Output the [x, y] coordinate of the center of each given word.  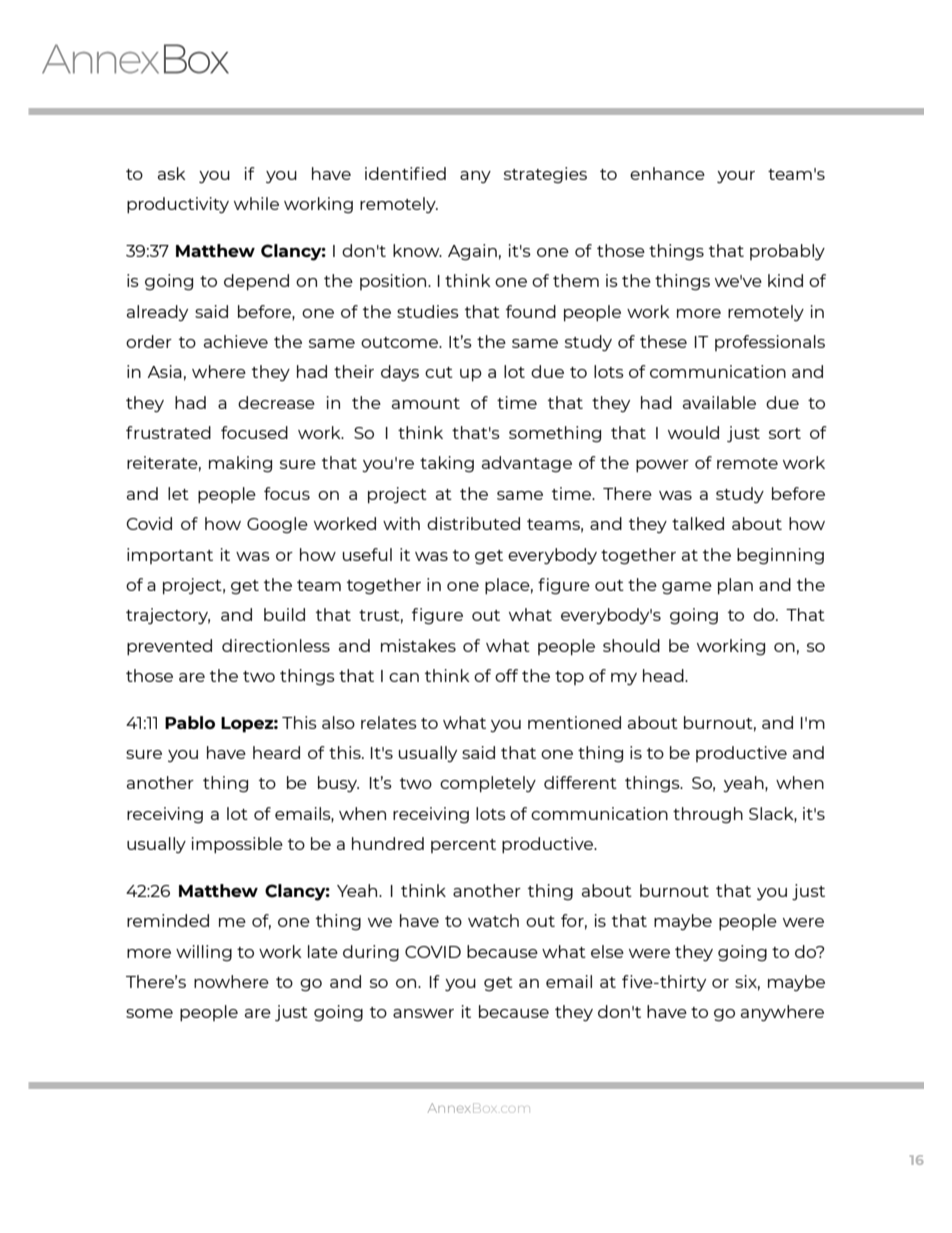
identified [405, 173]
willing [204, 953]
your [736, 177]
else [607, 951]
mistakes [418, 645]
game [687, 588]
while [256, 203]
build [284, 614]
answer [423, 1013]
